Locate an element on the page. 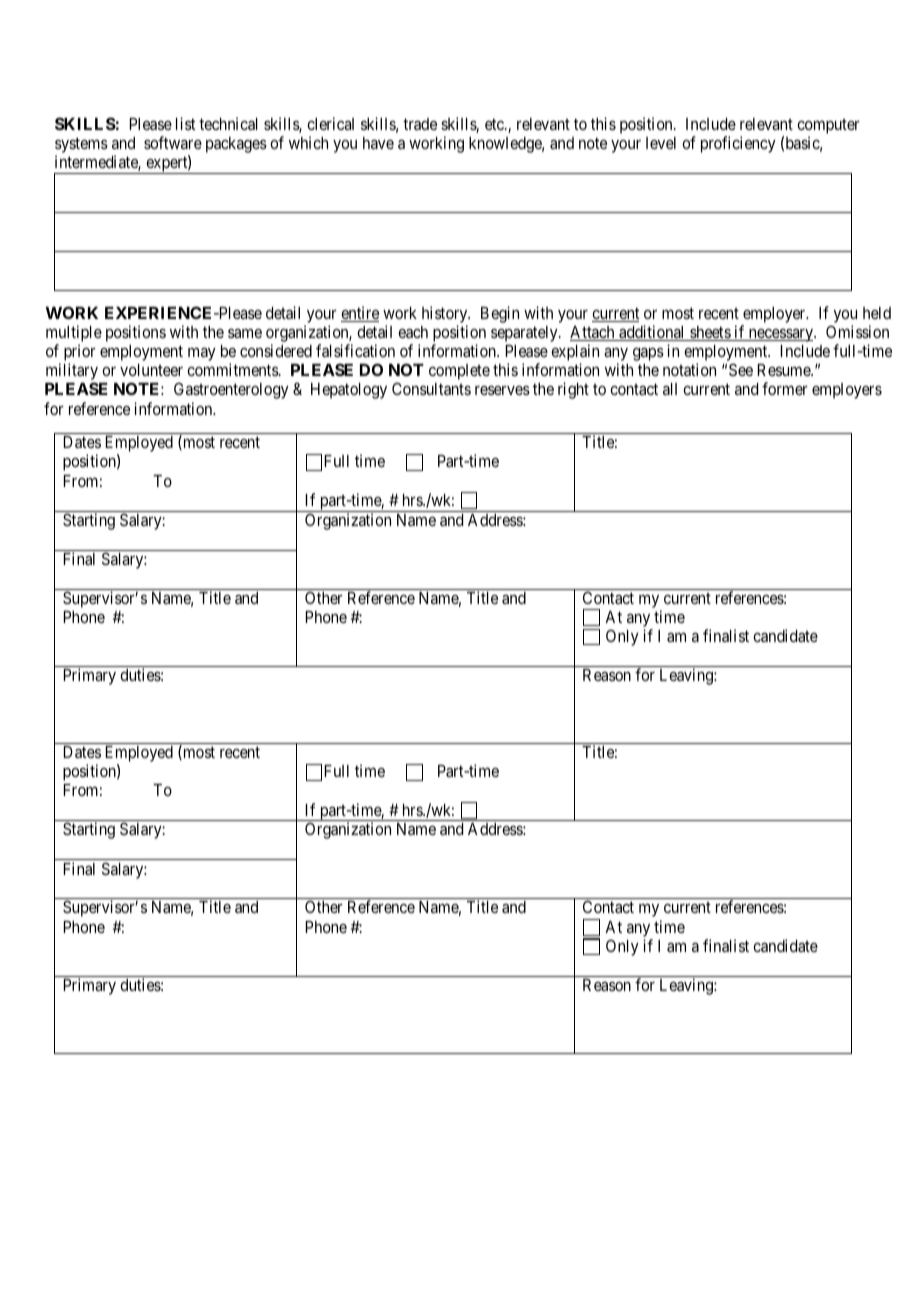 This image has width=924, height=1308. Gastroenterology is located at coordinates (231, 390).
